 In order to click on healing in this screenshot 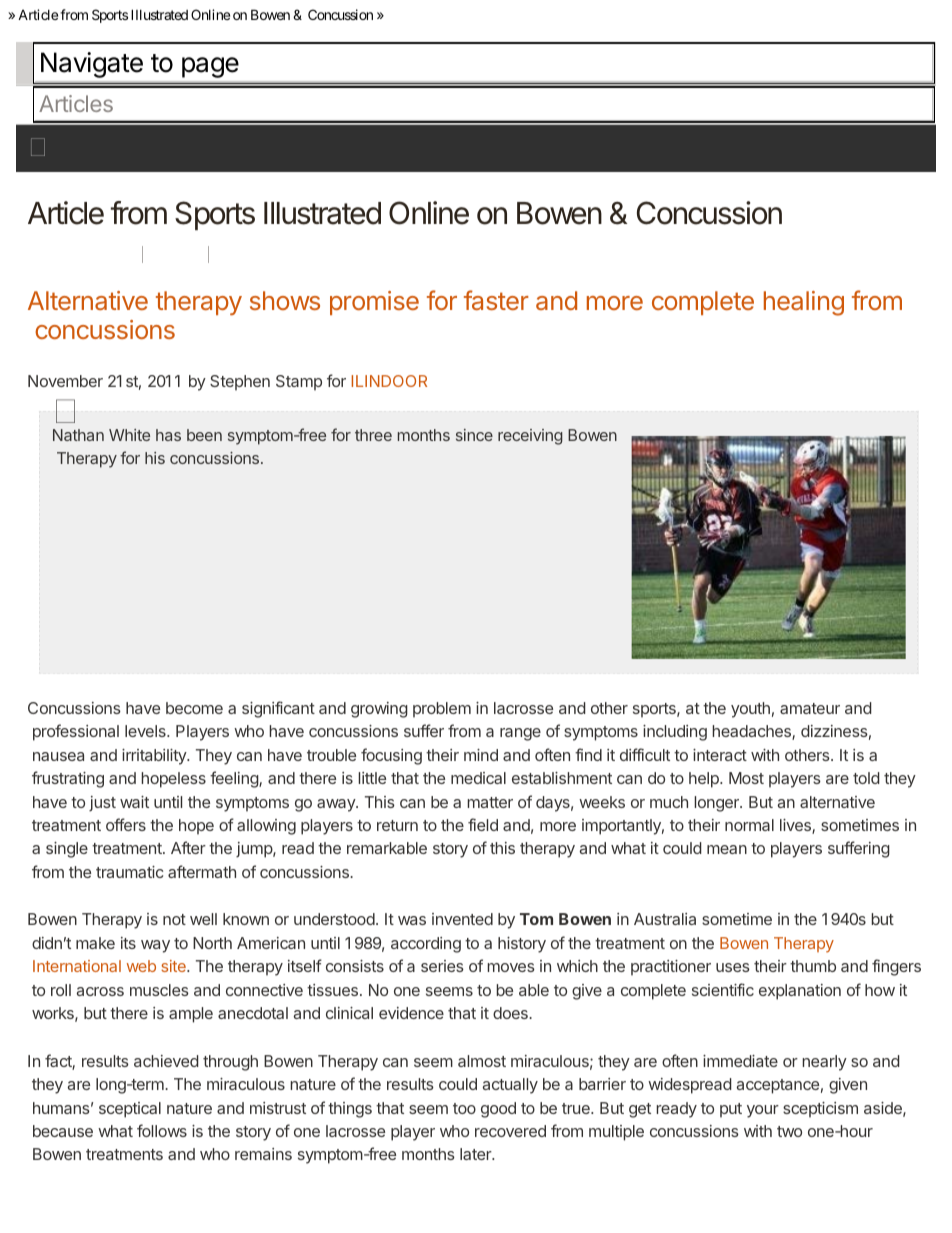, I will do `click(804, 303)`.
